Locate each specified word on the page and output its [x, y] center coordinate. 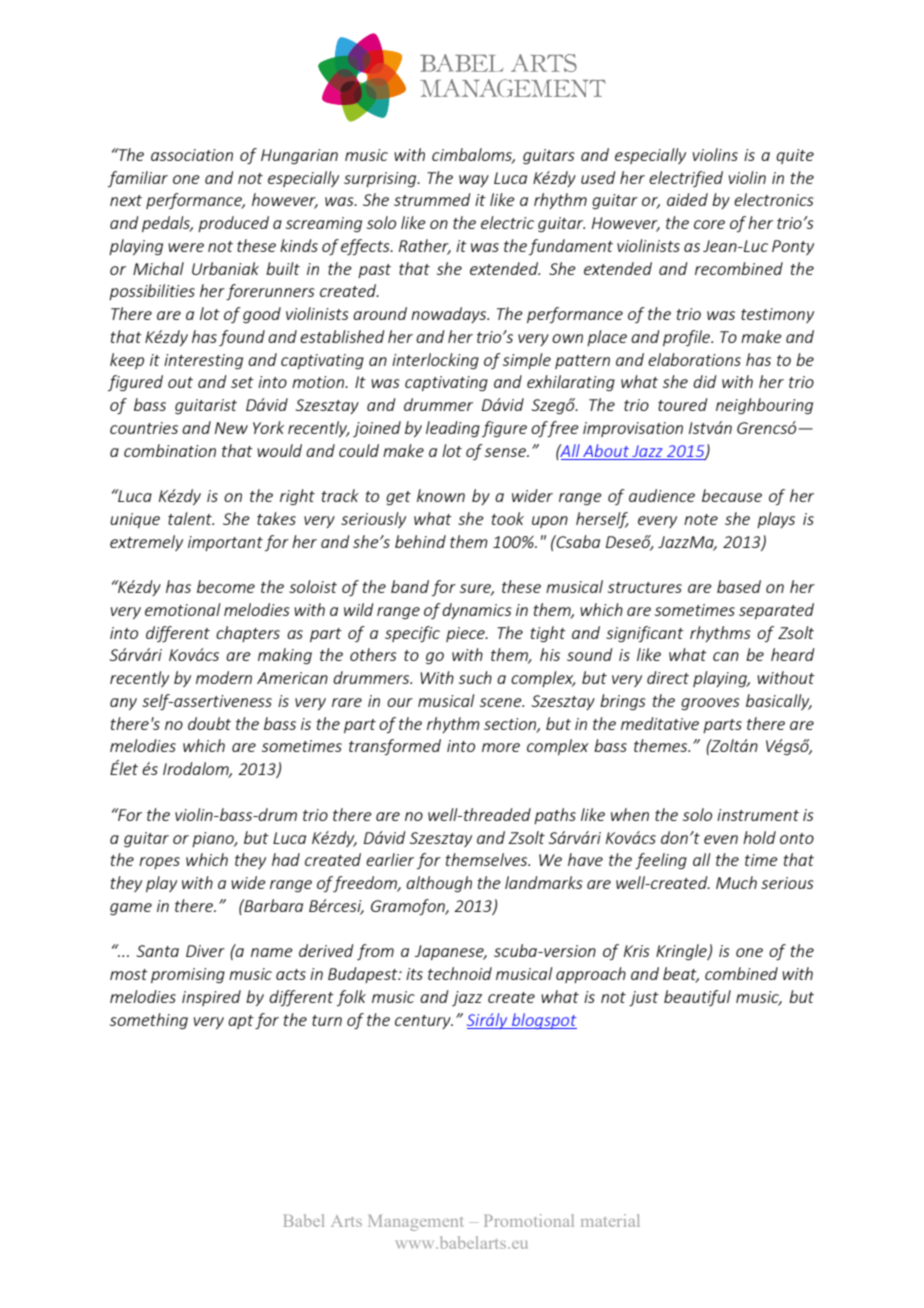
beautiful [697, 998]
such [475, 677]
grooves [710, 704]
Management [415, 1222]
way [474, 181]
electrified [686, 179]
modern [224, 677]
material [610, 1220]
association [192, 155]
